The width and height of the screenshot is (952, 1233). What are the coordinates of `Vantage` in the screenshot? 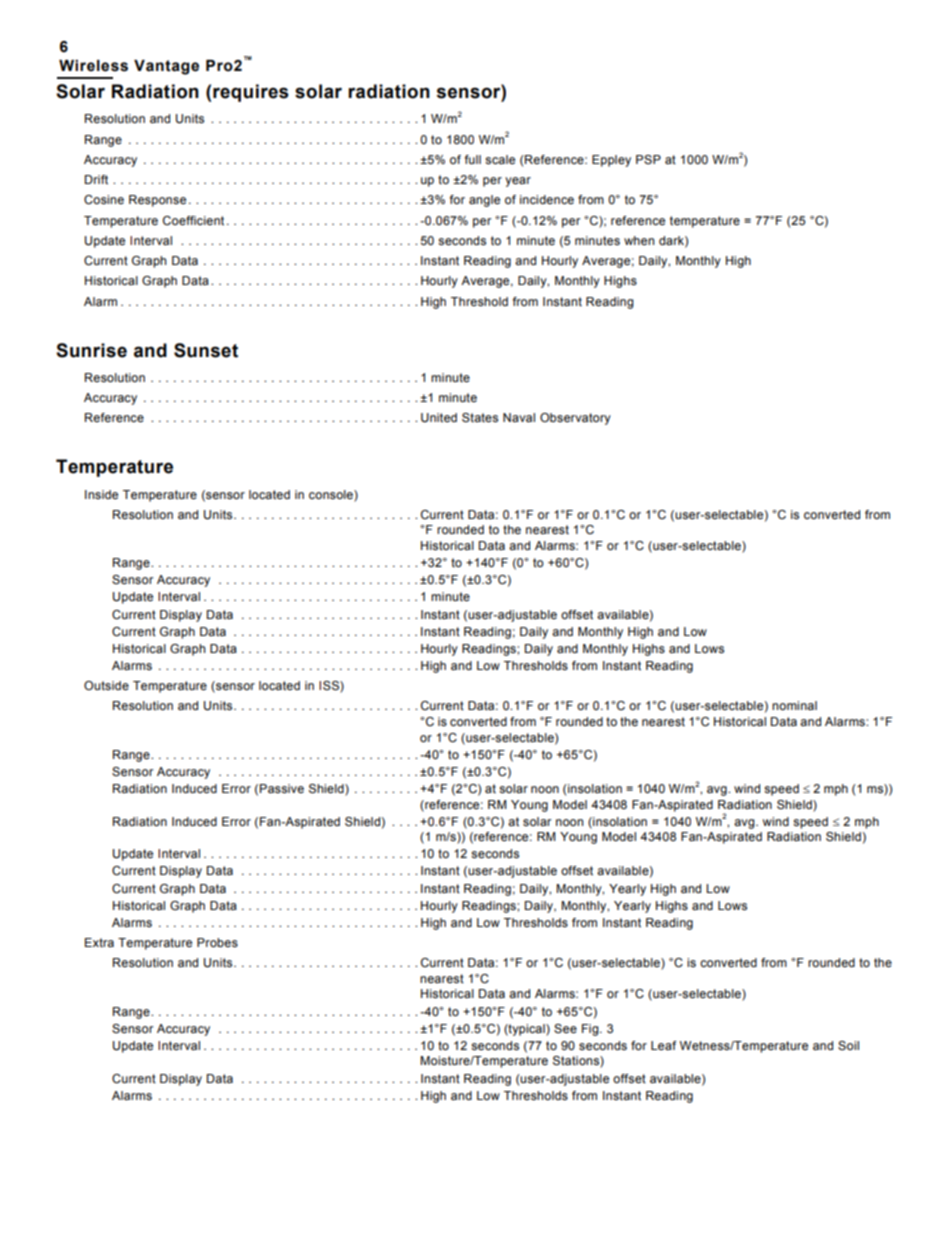 It's located at (166, 67).
